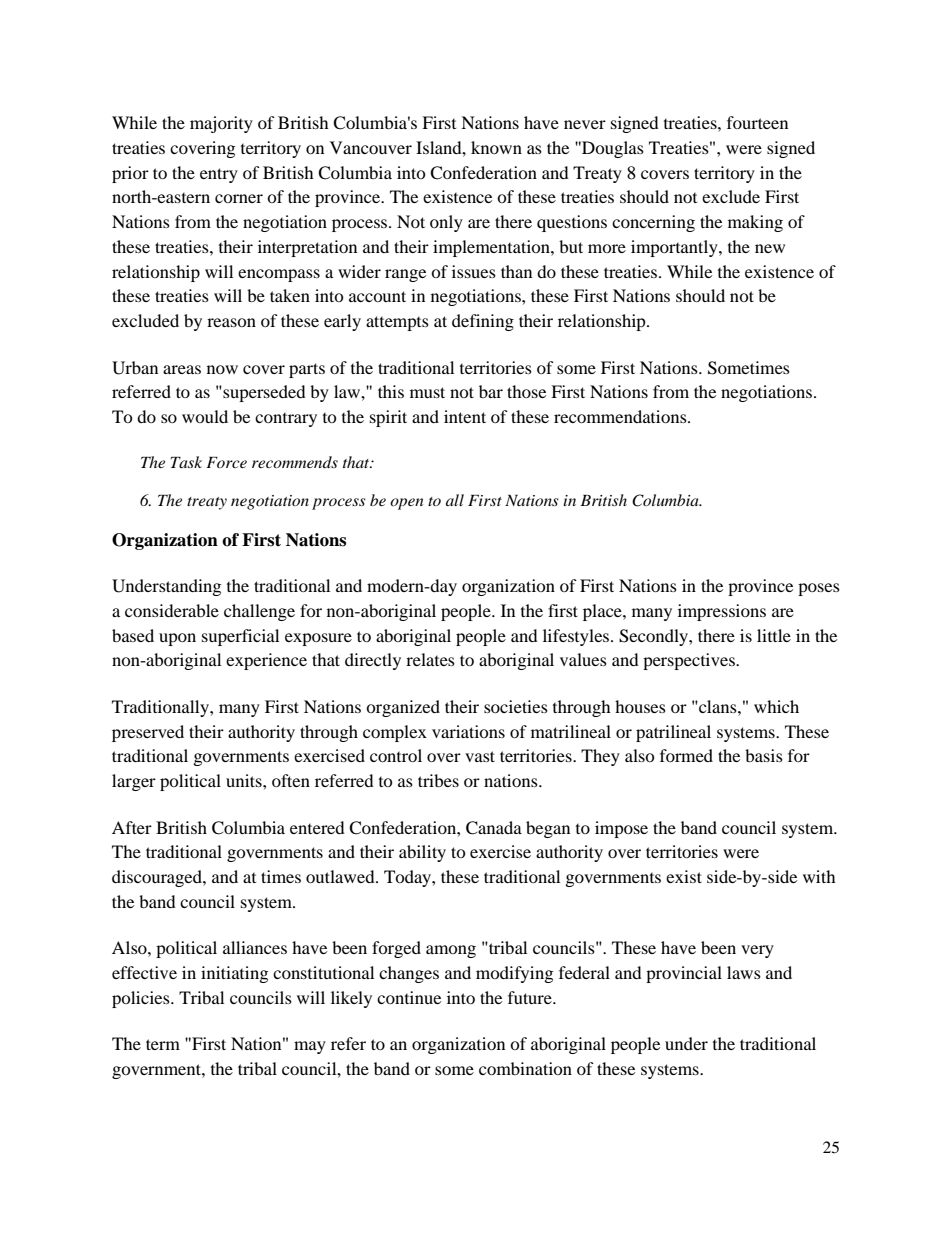 This page has width=952, height=1233. I want to click on laws, so click(744, 972).
